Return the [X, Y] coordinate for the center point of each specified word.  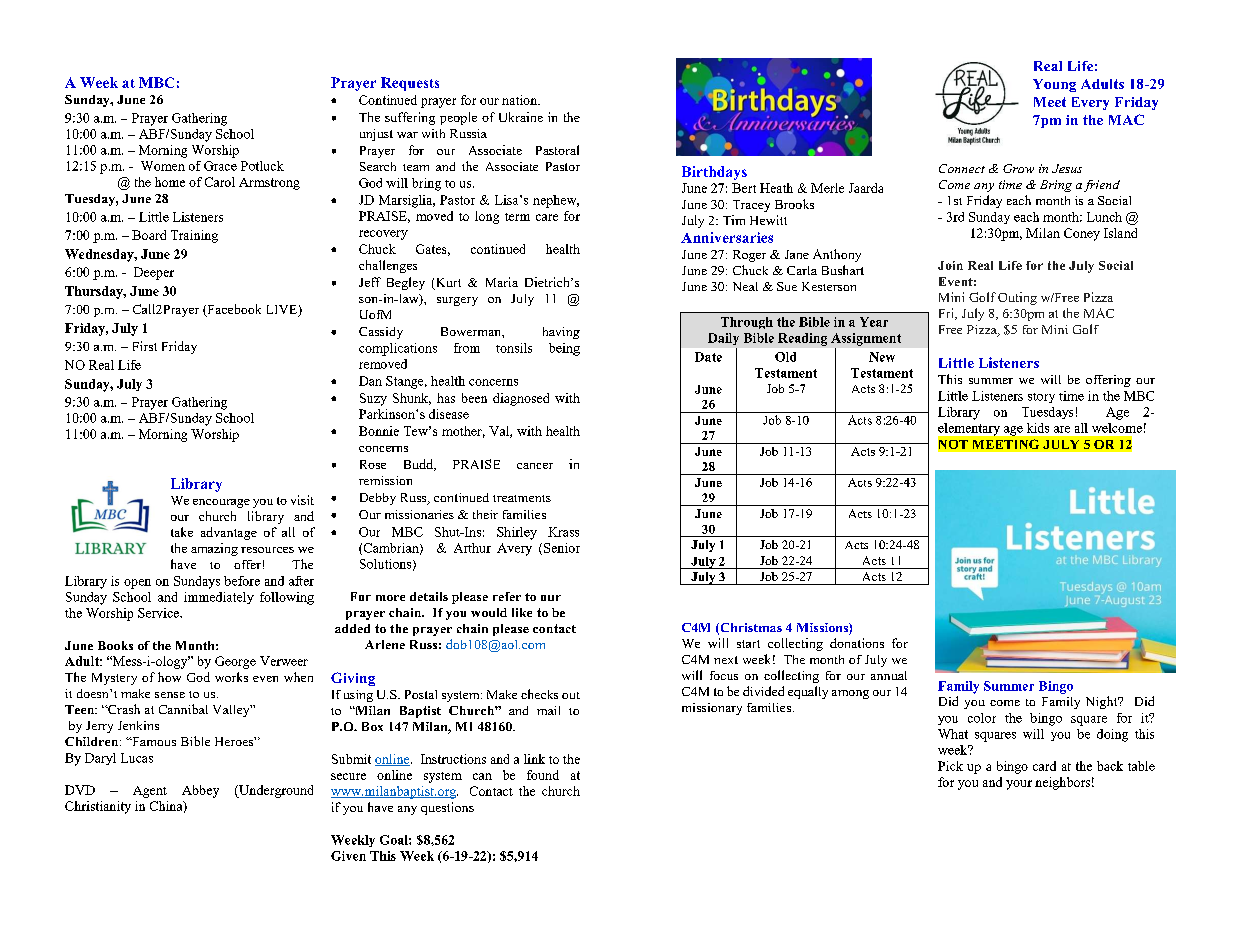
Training [194, 236]
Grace [220, 166]
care [547, 217]
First [145, 346]
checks [539, 694]
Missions [823, 629]
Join [950, 265]
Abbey [200, 791]
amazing [214, 549]
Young [1054, 85]
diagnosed [521, 399]
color [982, 718]
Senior [562, 548]
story [1041, 398]
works [231, 677]
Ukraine [521, 117]
